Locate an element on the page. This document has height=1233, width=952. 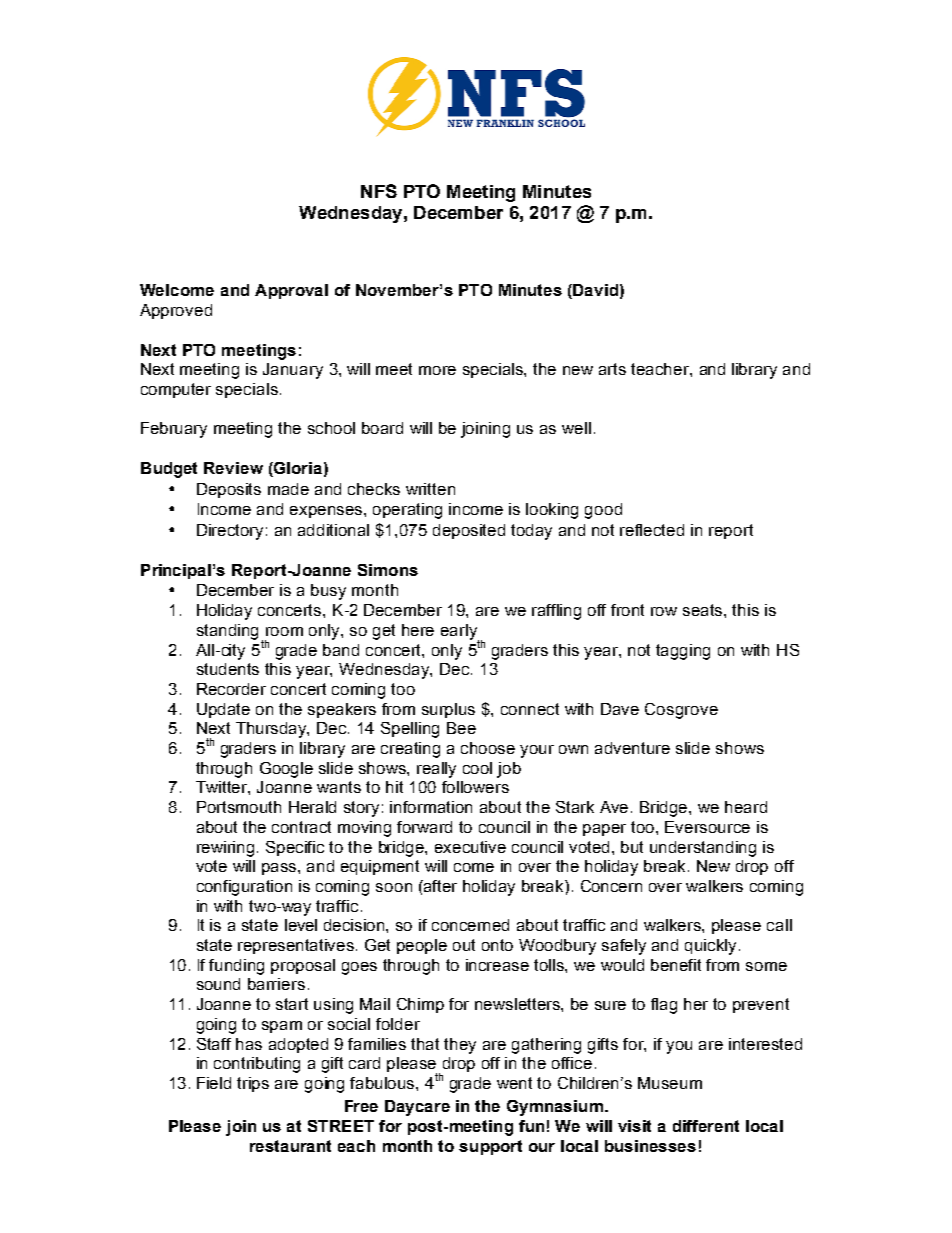
quickly is located at coordinates (712, 947).
